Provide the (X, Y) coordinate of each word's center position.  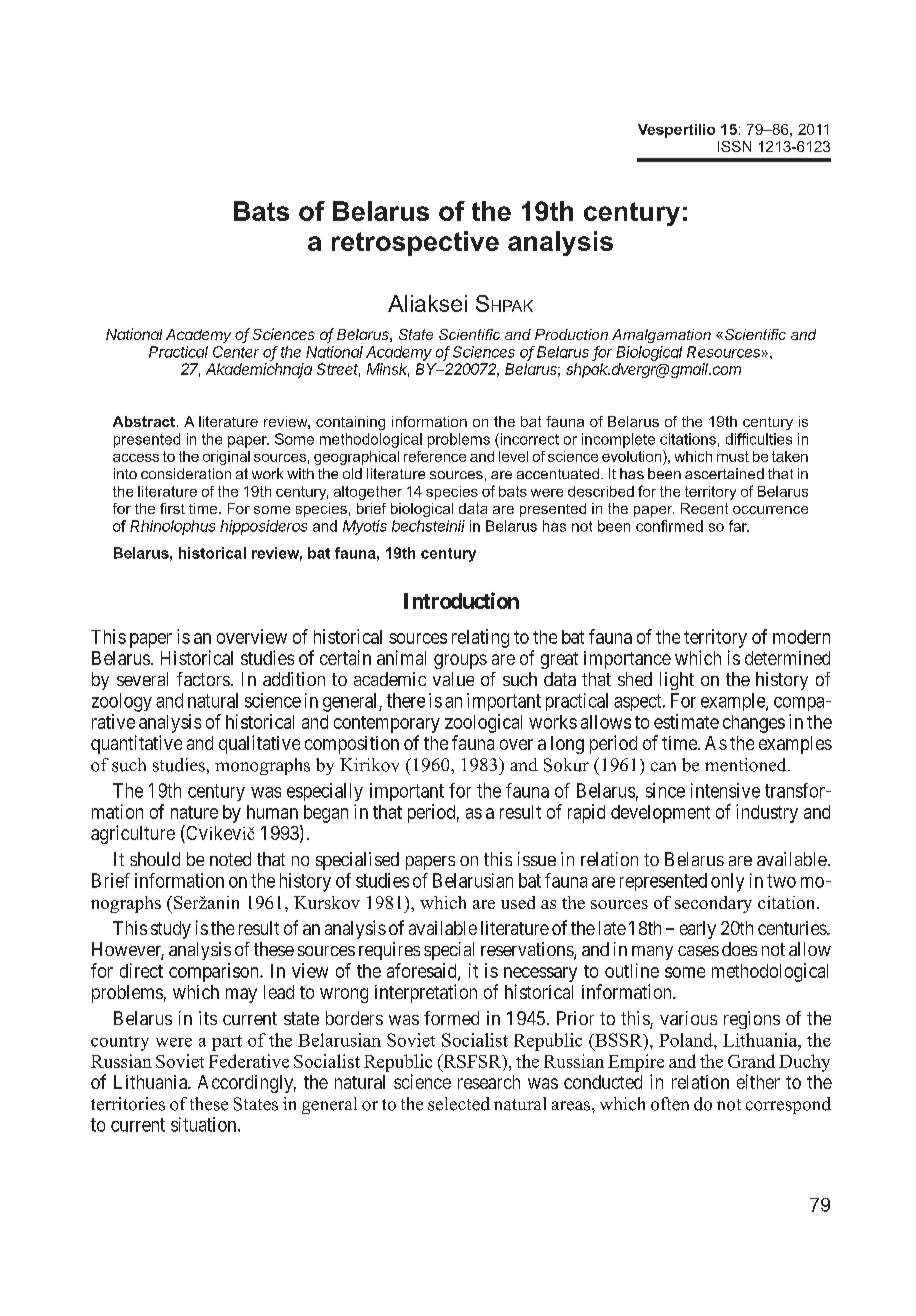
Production (571, 334)
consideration (186, 473)
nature (194, 812)
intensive (725, 790)
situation (205, 1124)
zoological (483, 723)
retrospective (415, 243)
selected (459, 1104)
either (758, 1081)
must (733, 456)
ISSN (734, 146)
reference (435, 456)
